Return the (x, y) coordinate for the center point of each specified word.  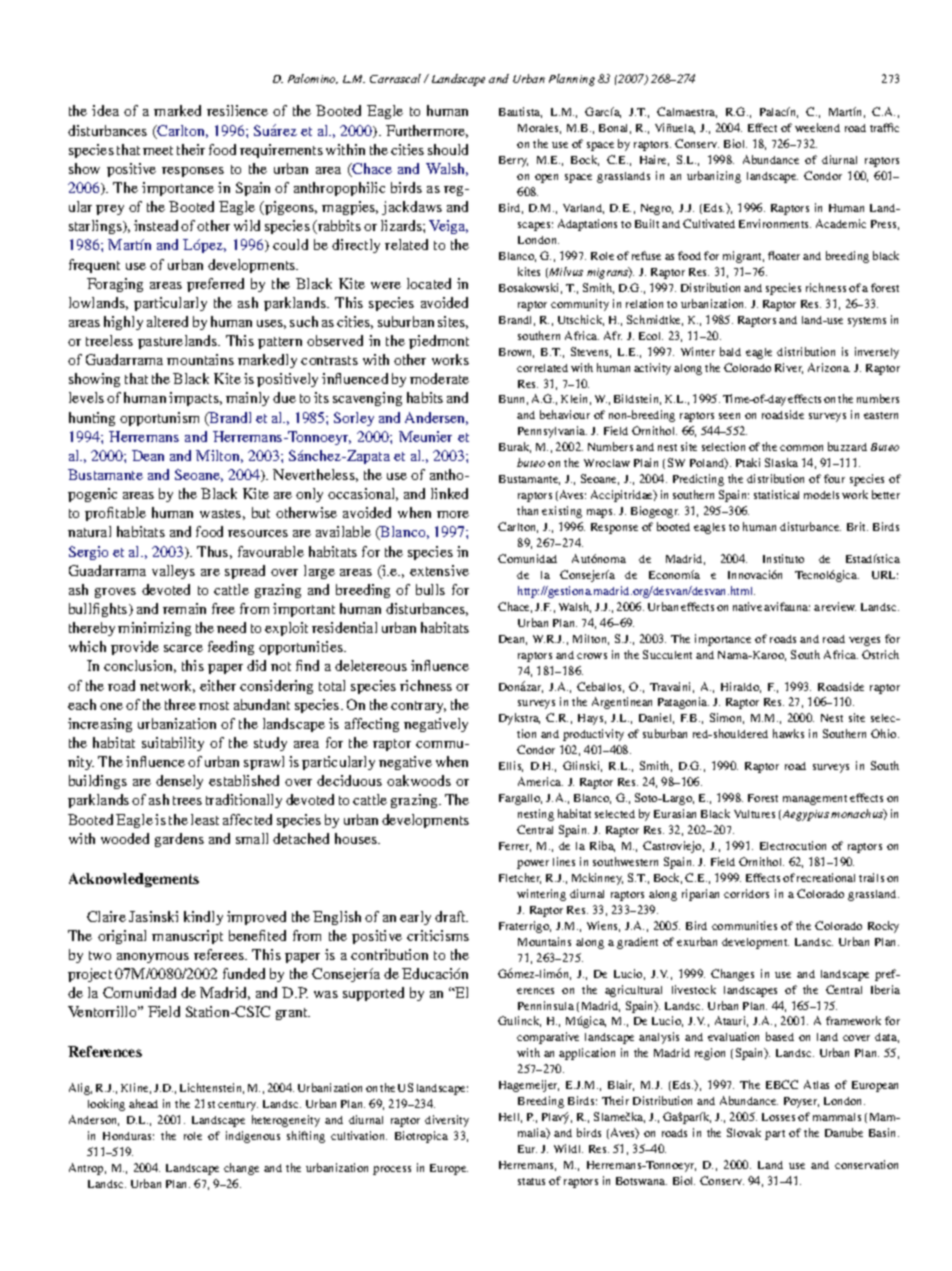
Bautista (520, 112)
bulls (430, 589)
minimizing (154, 629)
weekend (817, 127)
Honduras (128, 1136)
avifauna (787, 606)
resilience (237, 110)
